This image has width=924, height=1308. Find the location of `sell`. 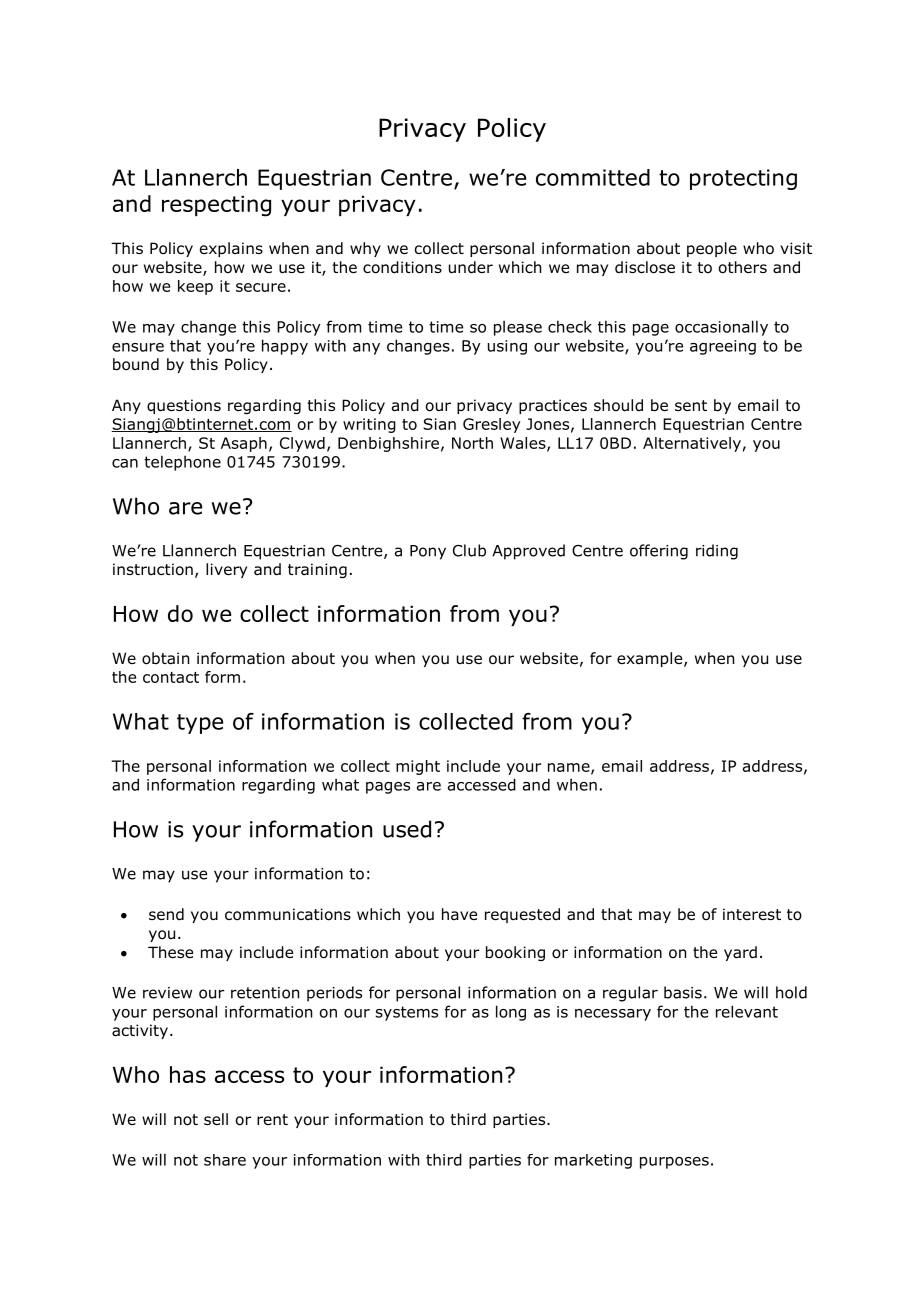

sell is located at coordinates (216, 1119).
